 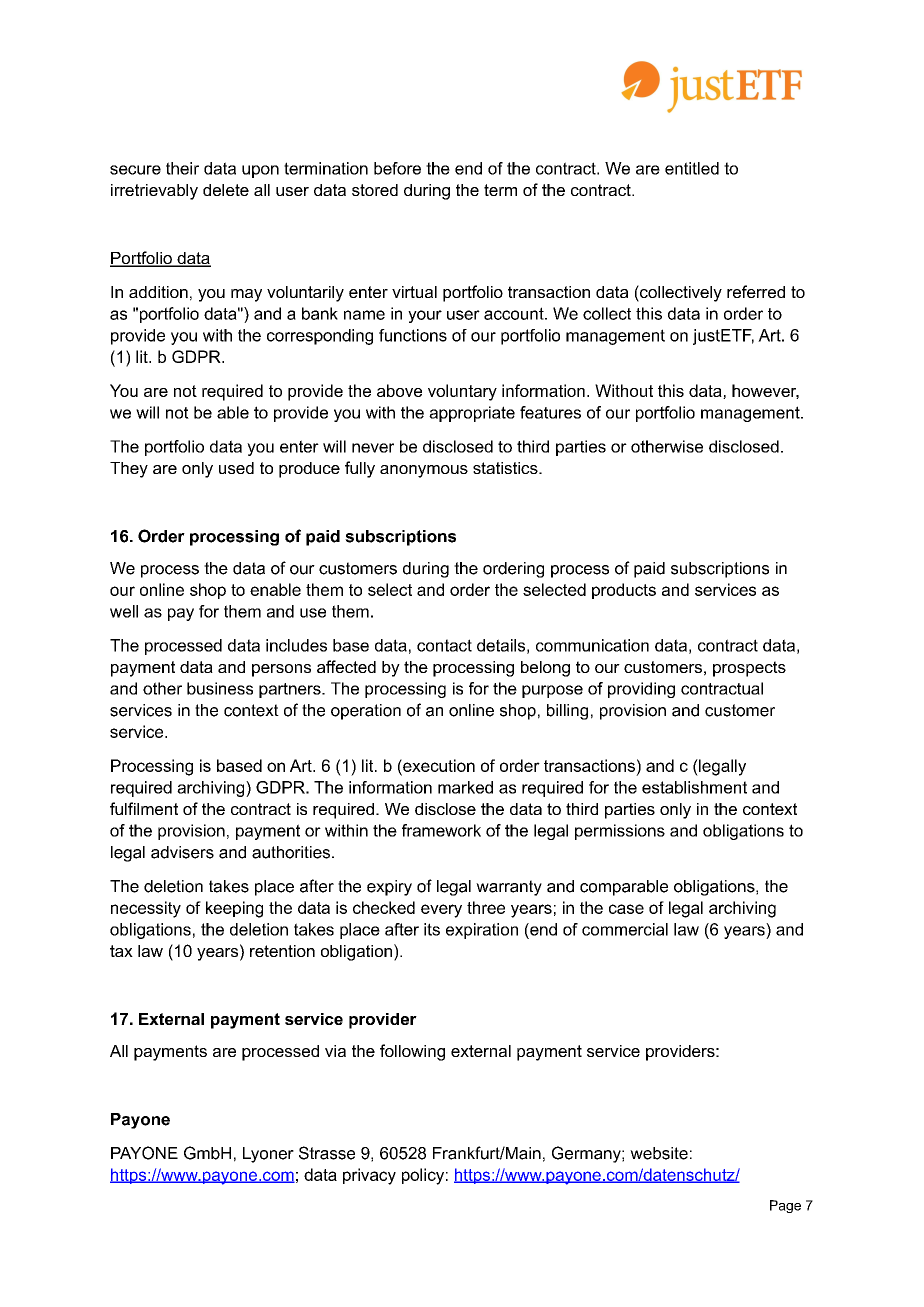 What do you see at coordinates (397, 168) in the screenshot?
I see `before` at bounding box center [397, 168].
